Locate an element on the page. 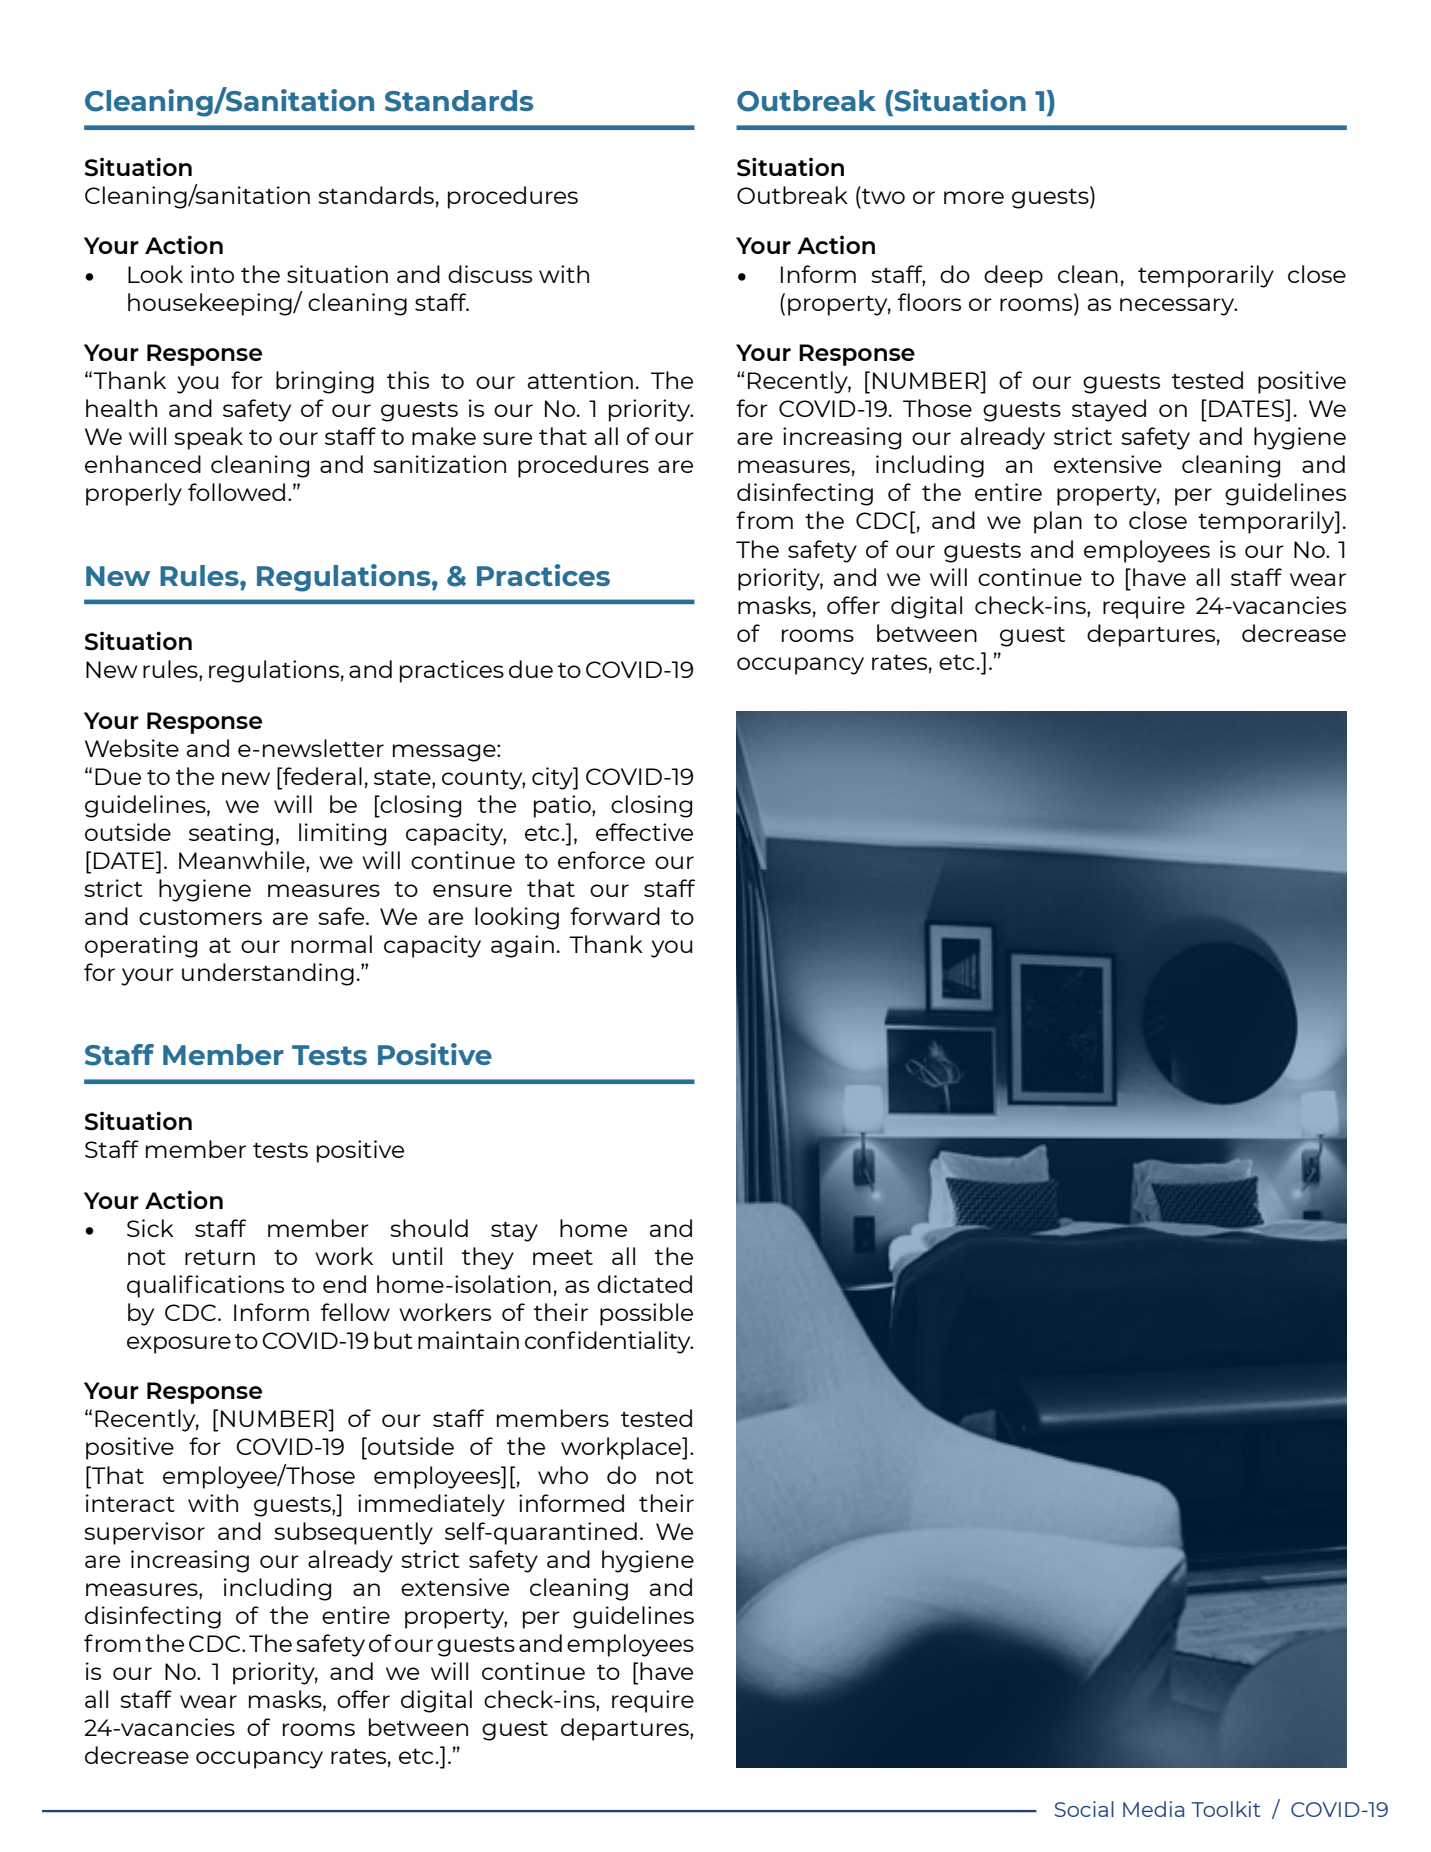 The height and width of the image is (1852, 1431). Social is located at coordinates (1084, 1809).
